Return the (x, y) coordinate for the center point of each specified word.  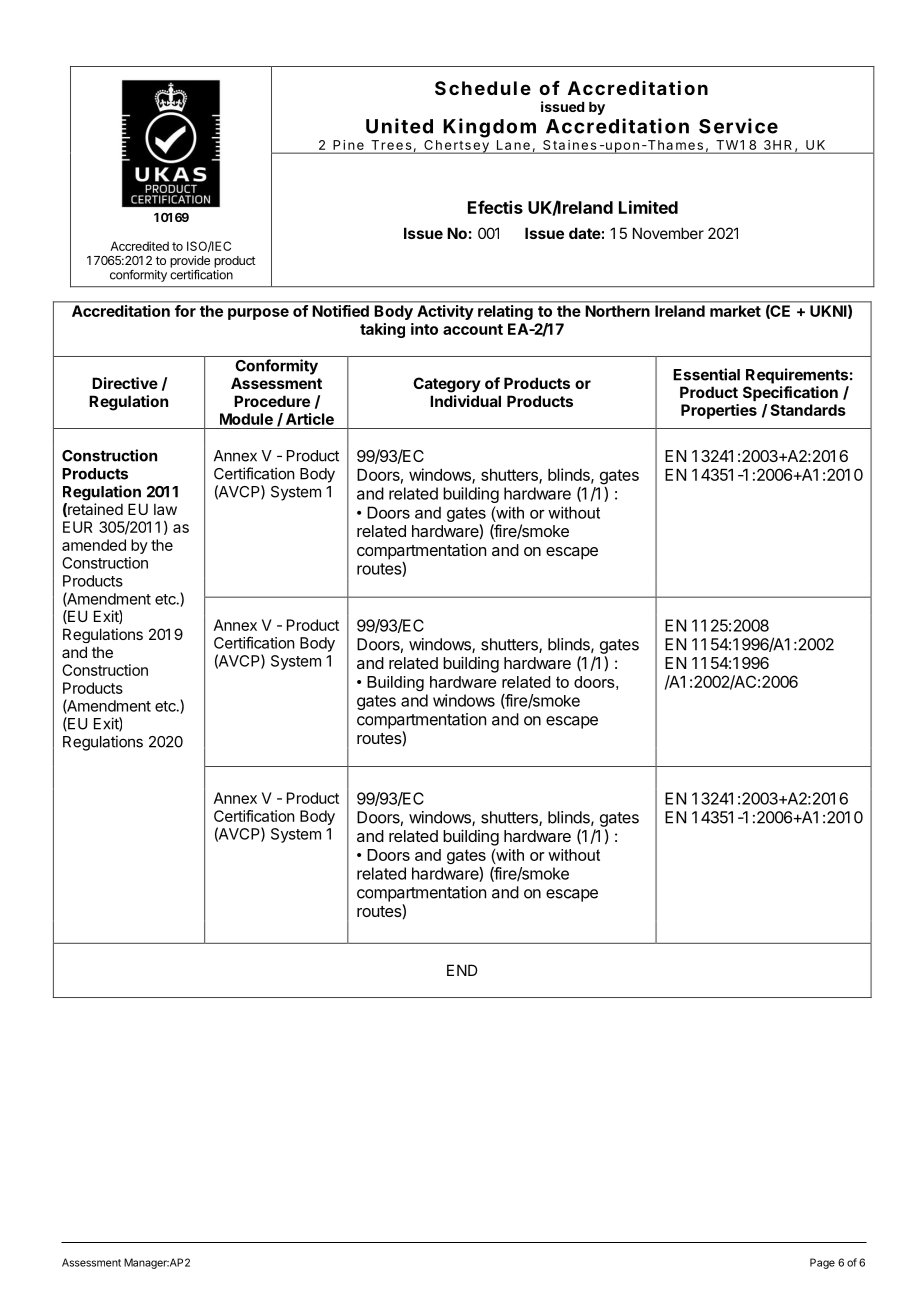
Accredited (139, 246)
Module (246, 419)
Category (447, 385)
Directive (125, 383)
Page (822, 1263)
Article (310, 419)
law (165, 509)
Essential (706, 374)
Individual (465, 401)
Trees (391, 145)
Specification (790, 393)
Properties (719, 411)
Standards (808, 410)
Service (738, 126)
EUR (78, 527)
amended (94, 545)
